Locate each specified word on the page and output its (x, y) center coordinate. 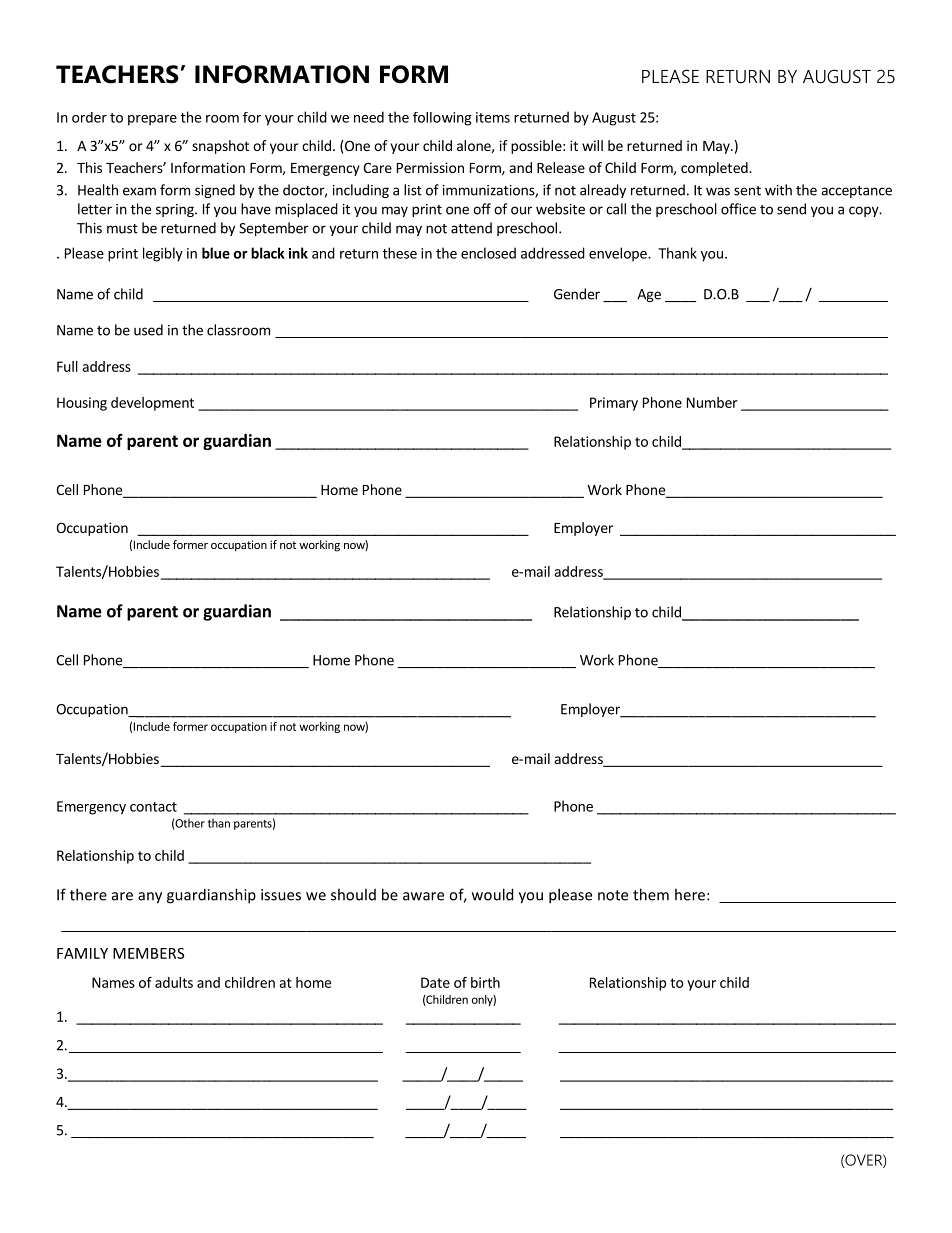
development (152, 404)
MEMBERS (148, 953)
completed (715, 169)
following (442, 119)
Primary (614, 404)
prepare (152, 120)
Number (712, 402)
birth (485, 982)
